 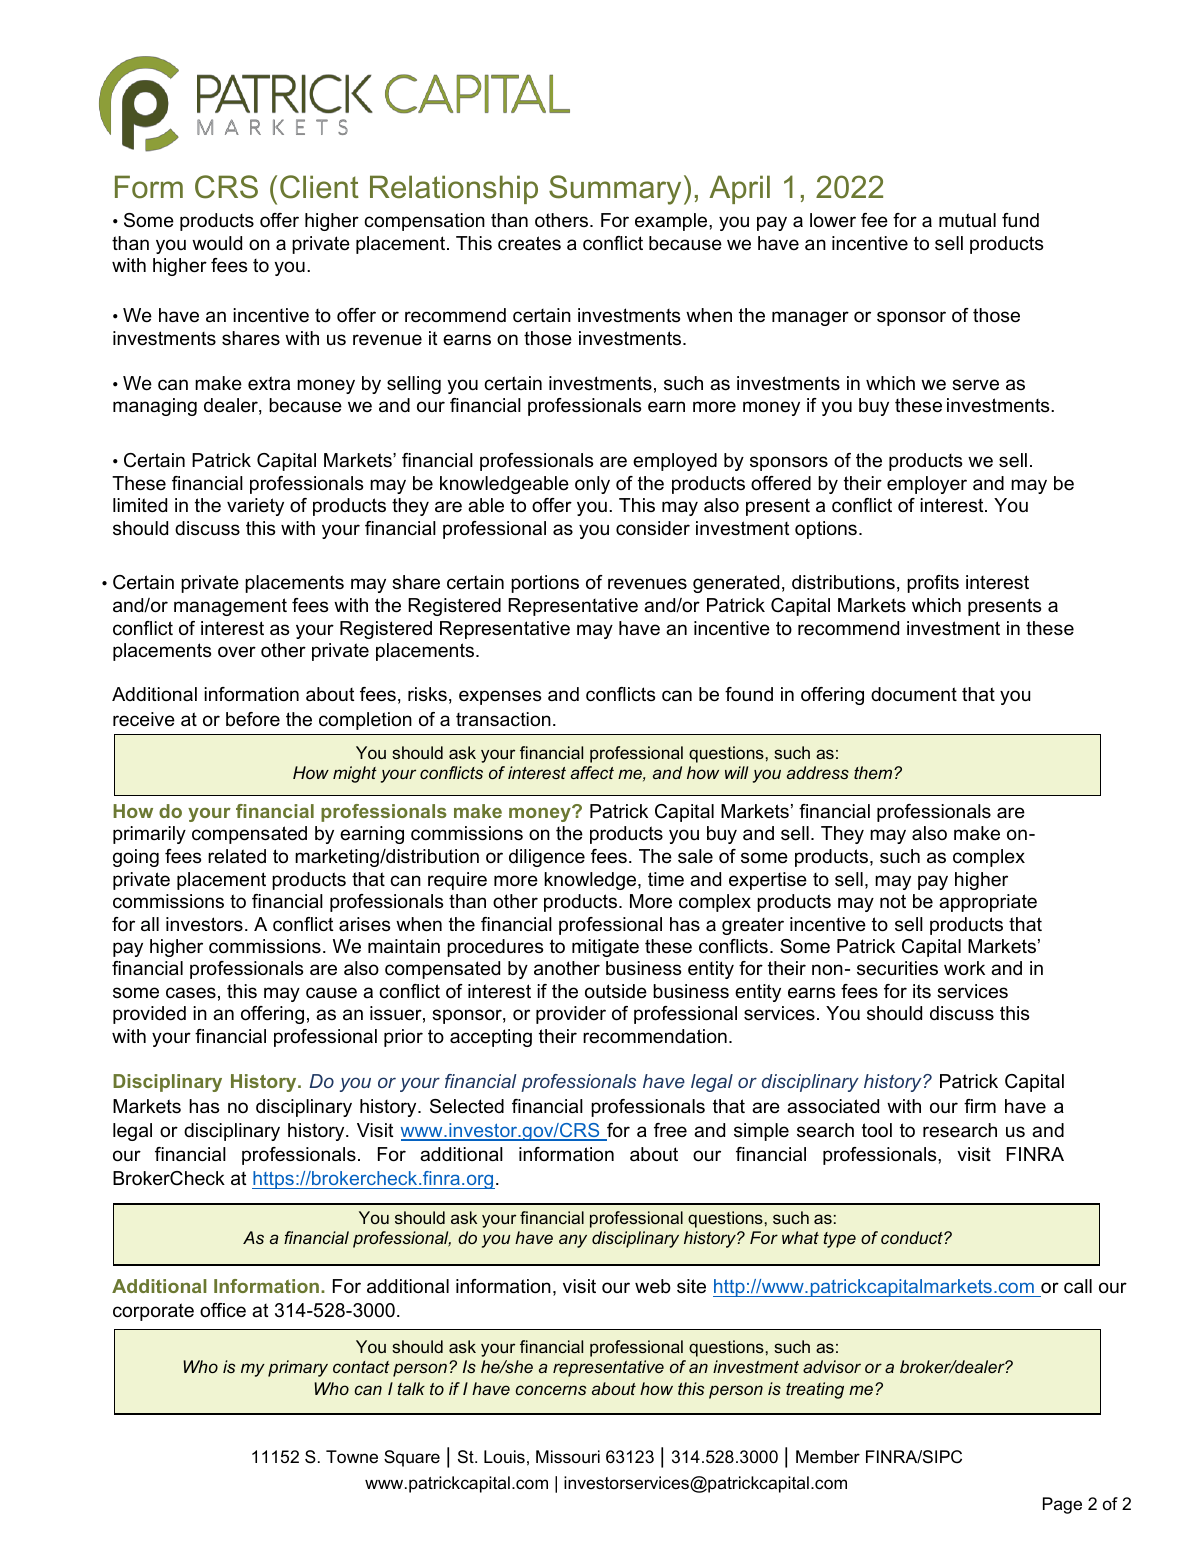 I want to click on provider, so click(x=571, y=1015).
